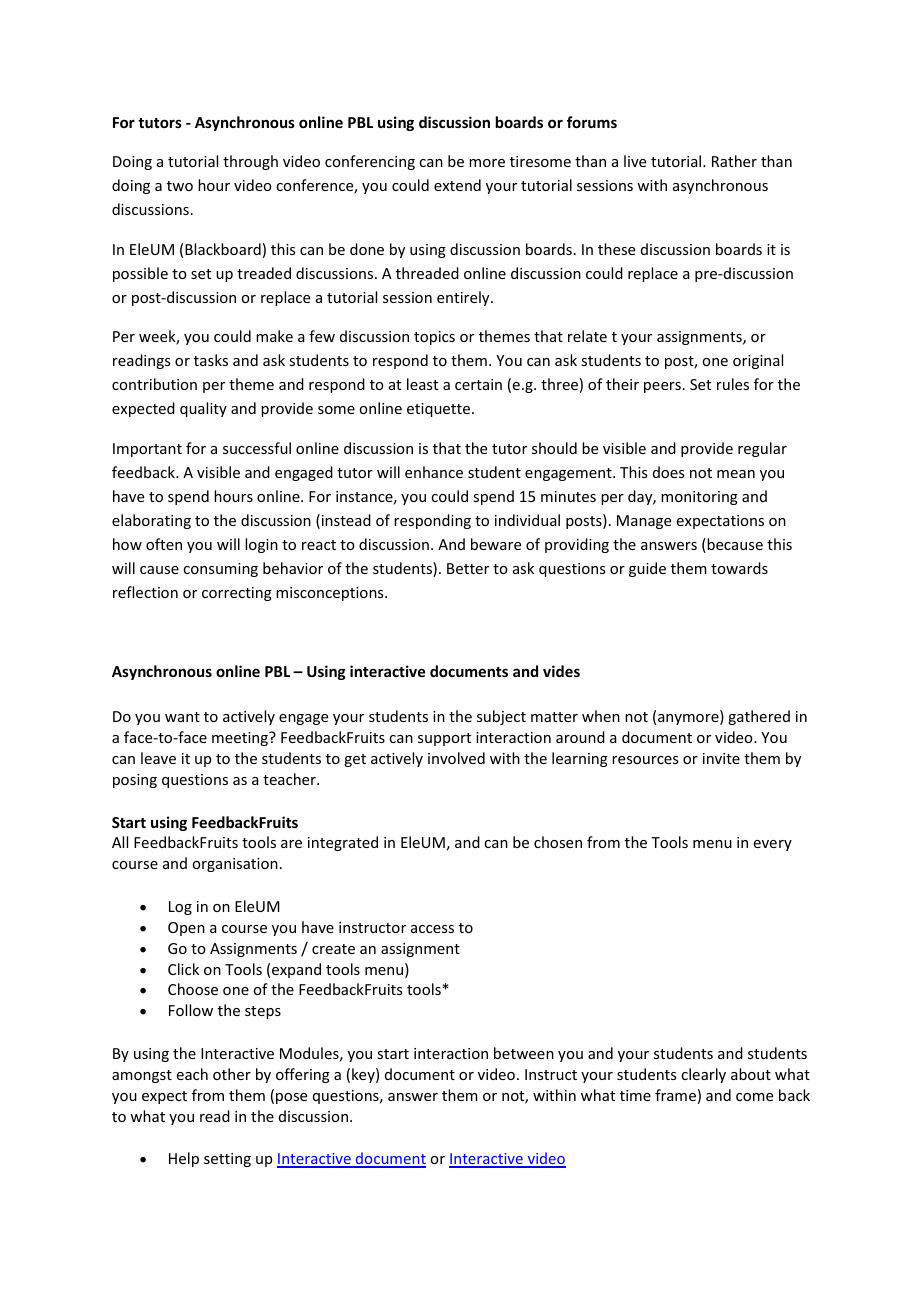 The height and width of the screenshot is (1308, 924). What do you see at coordinates (180, 186) in the screenshot?
I see `two` at bounding box center [180, 186].
